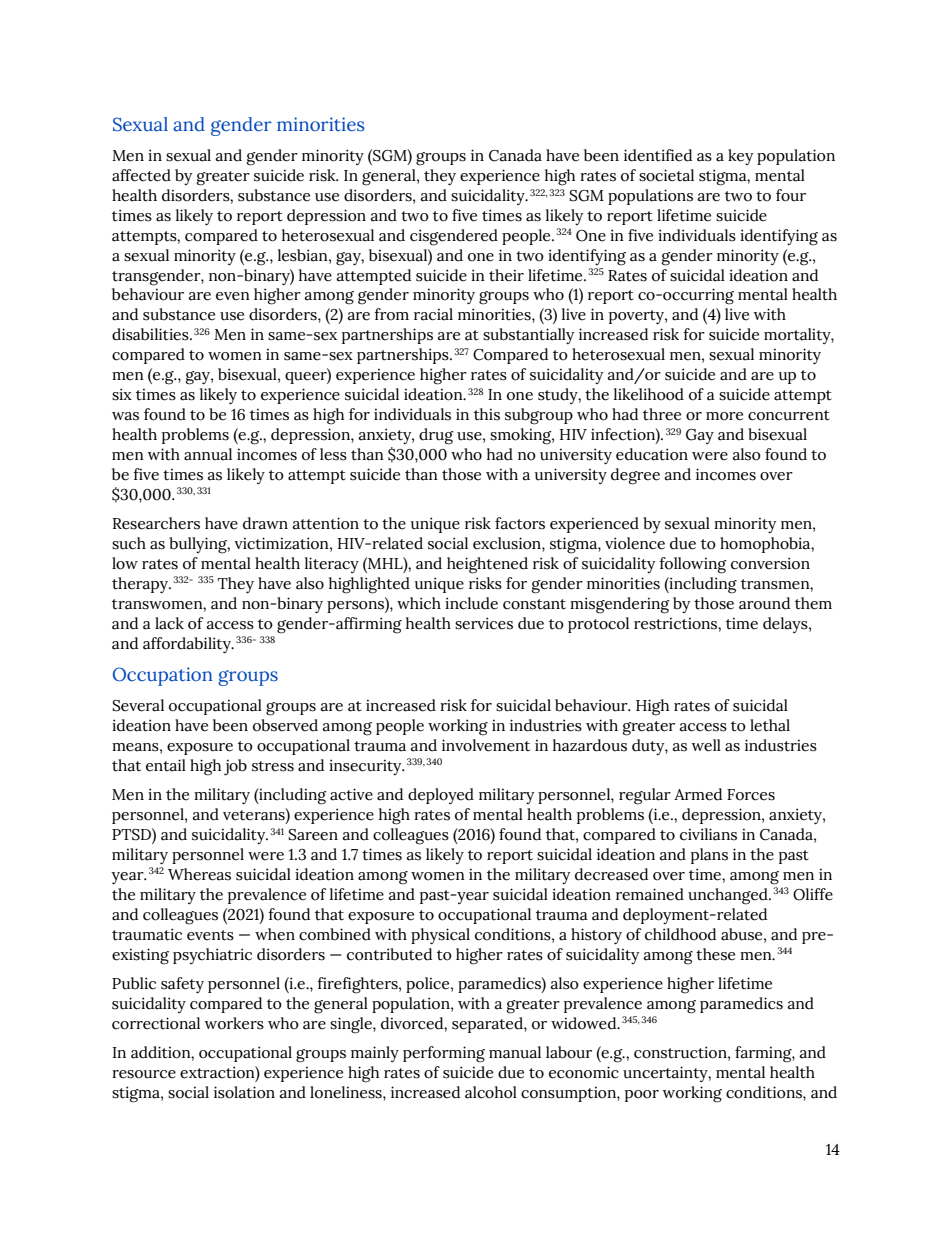  Describe the element at coordinates (751, 795) in the screenshot. I see `Forces` at that location.
